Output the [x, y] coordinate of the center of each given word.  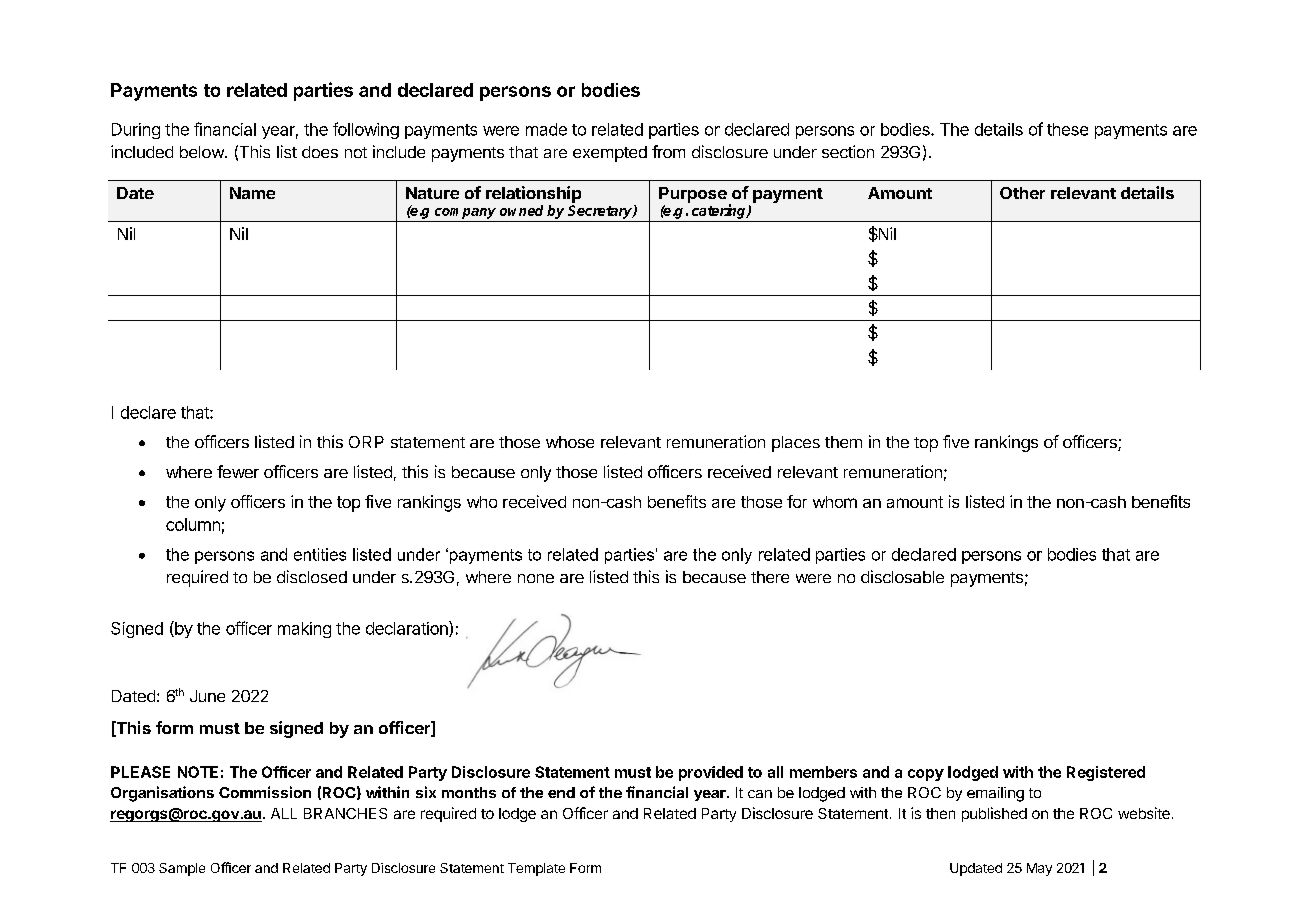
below [203, 152]
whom [835, 502]
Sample [182, 869]
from [668, 151]
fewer [238, 471]
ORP [366, 442]
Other [1022, 193]
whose [570, 442]
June [207, 696]
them [843, 442]
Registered [1106, 773]
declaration [408, 629]
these [1067, 129]
